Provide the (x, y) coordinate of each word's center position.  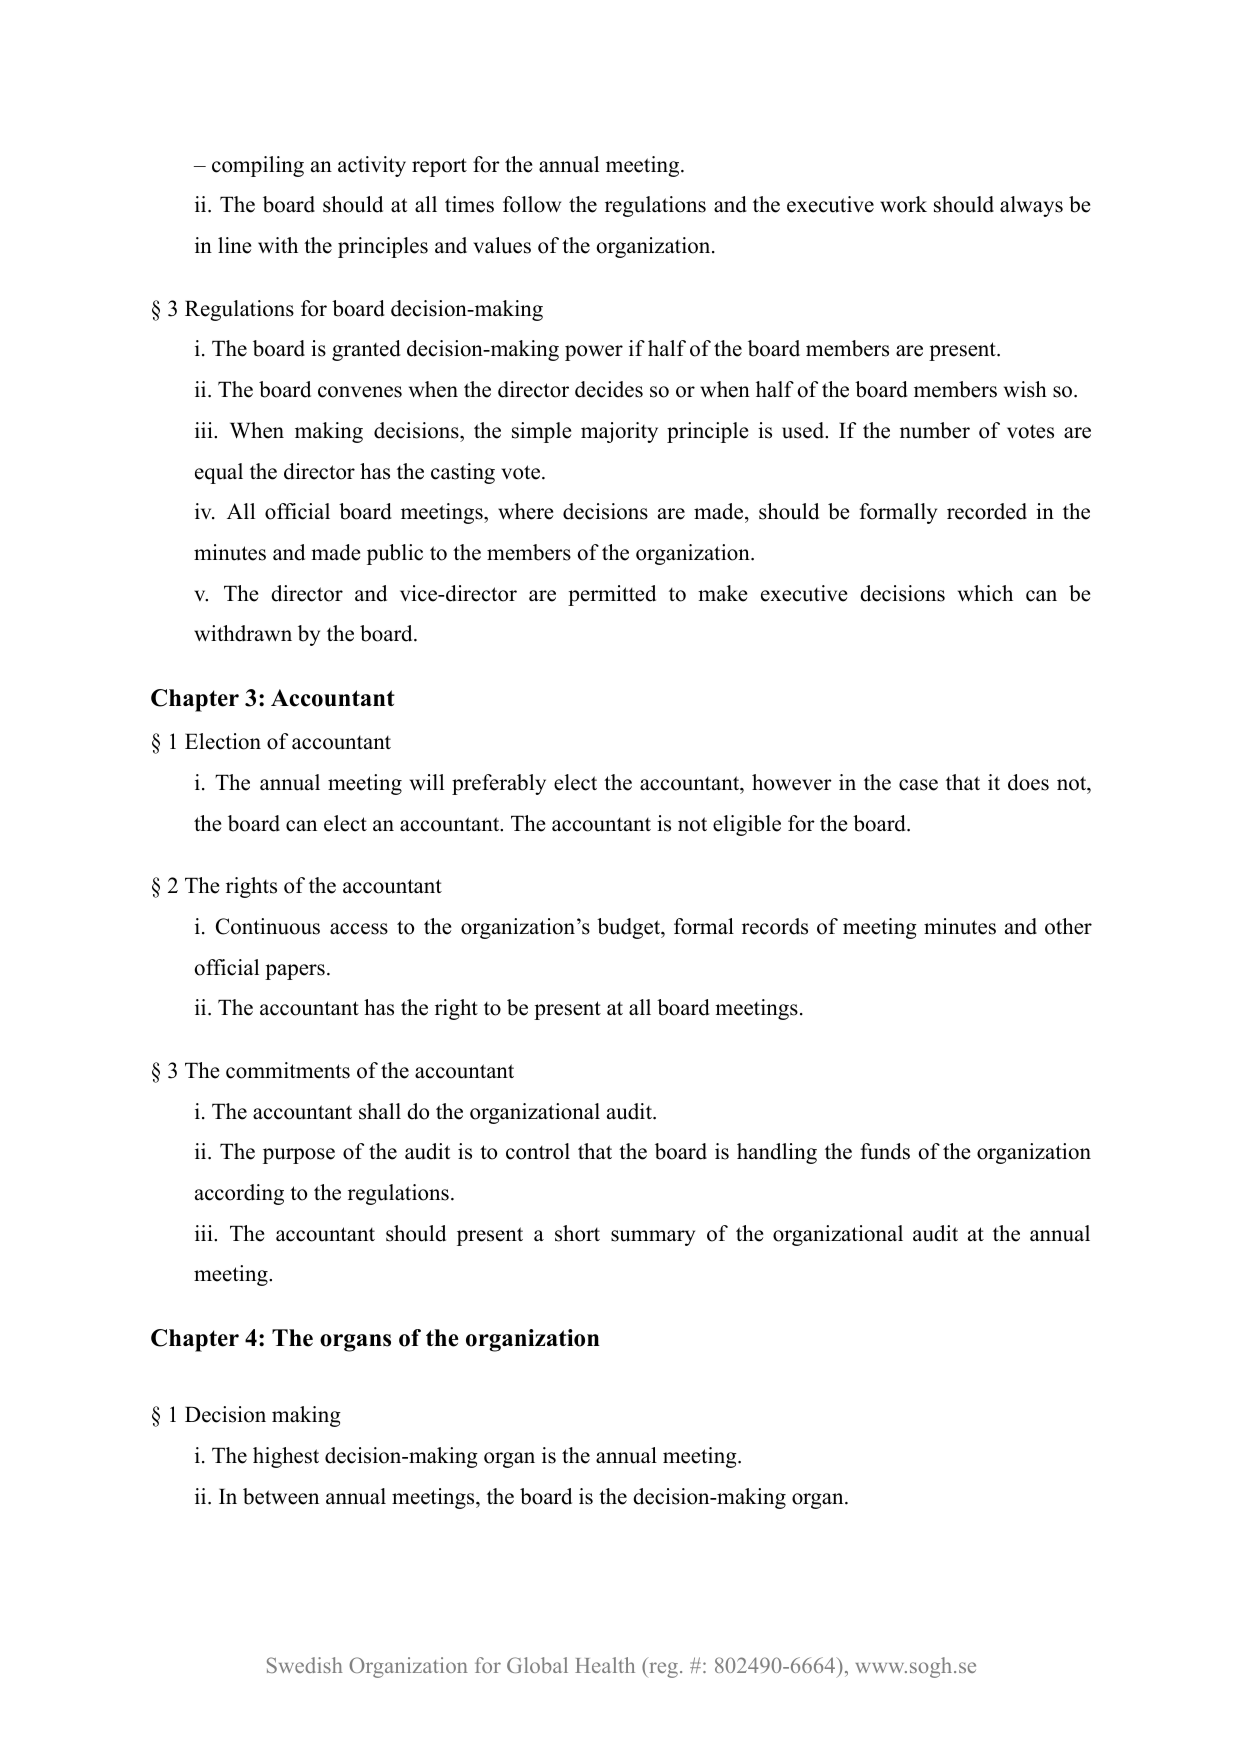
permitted (612, 595)
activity (372, 166)
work (903, 204)
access (359, 929)
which (985, 593)
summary (653, 1238)
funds (885, 1151)
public (395, 554)
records (775, 926)
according (239, 1194)
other (1068, 926)
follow (532, 204)
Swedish (304, 1665)
